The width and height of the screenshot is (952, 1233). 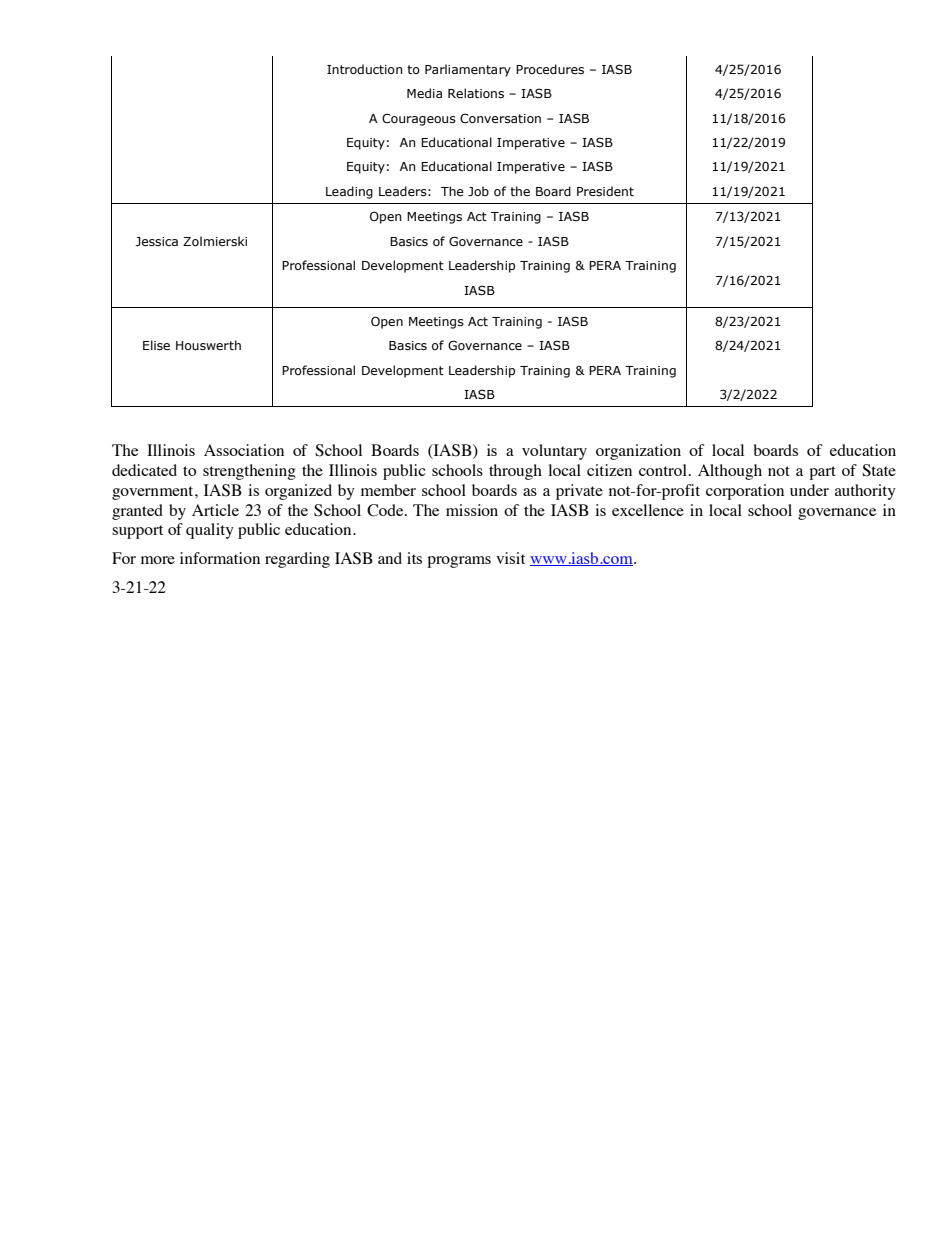 I want to click on organization, so click(x=638, y=452).
